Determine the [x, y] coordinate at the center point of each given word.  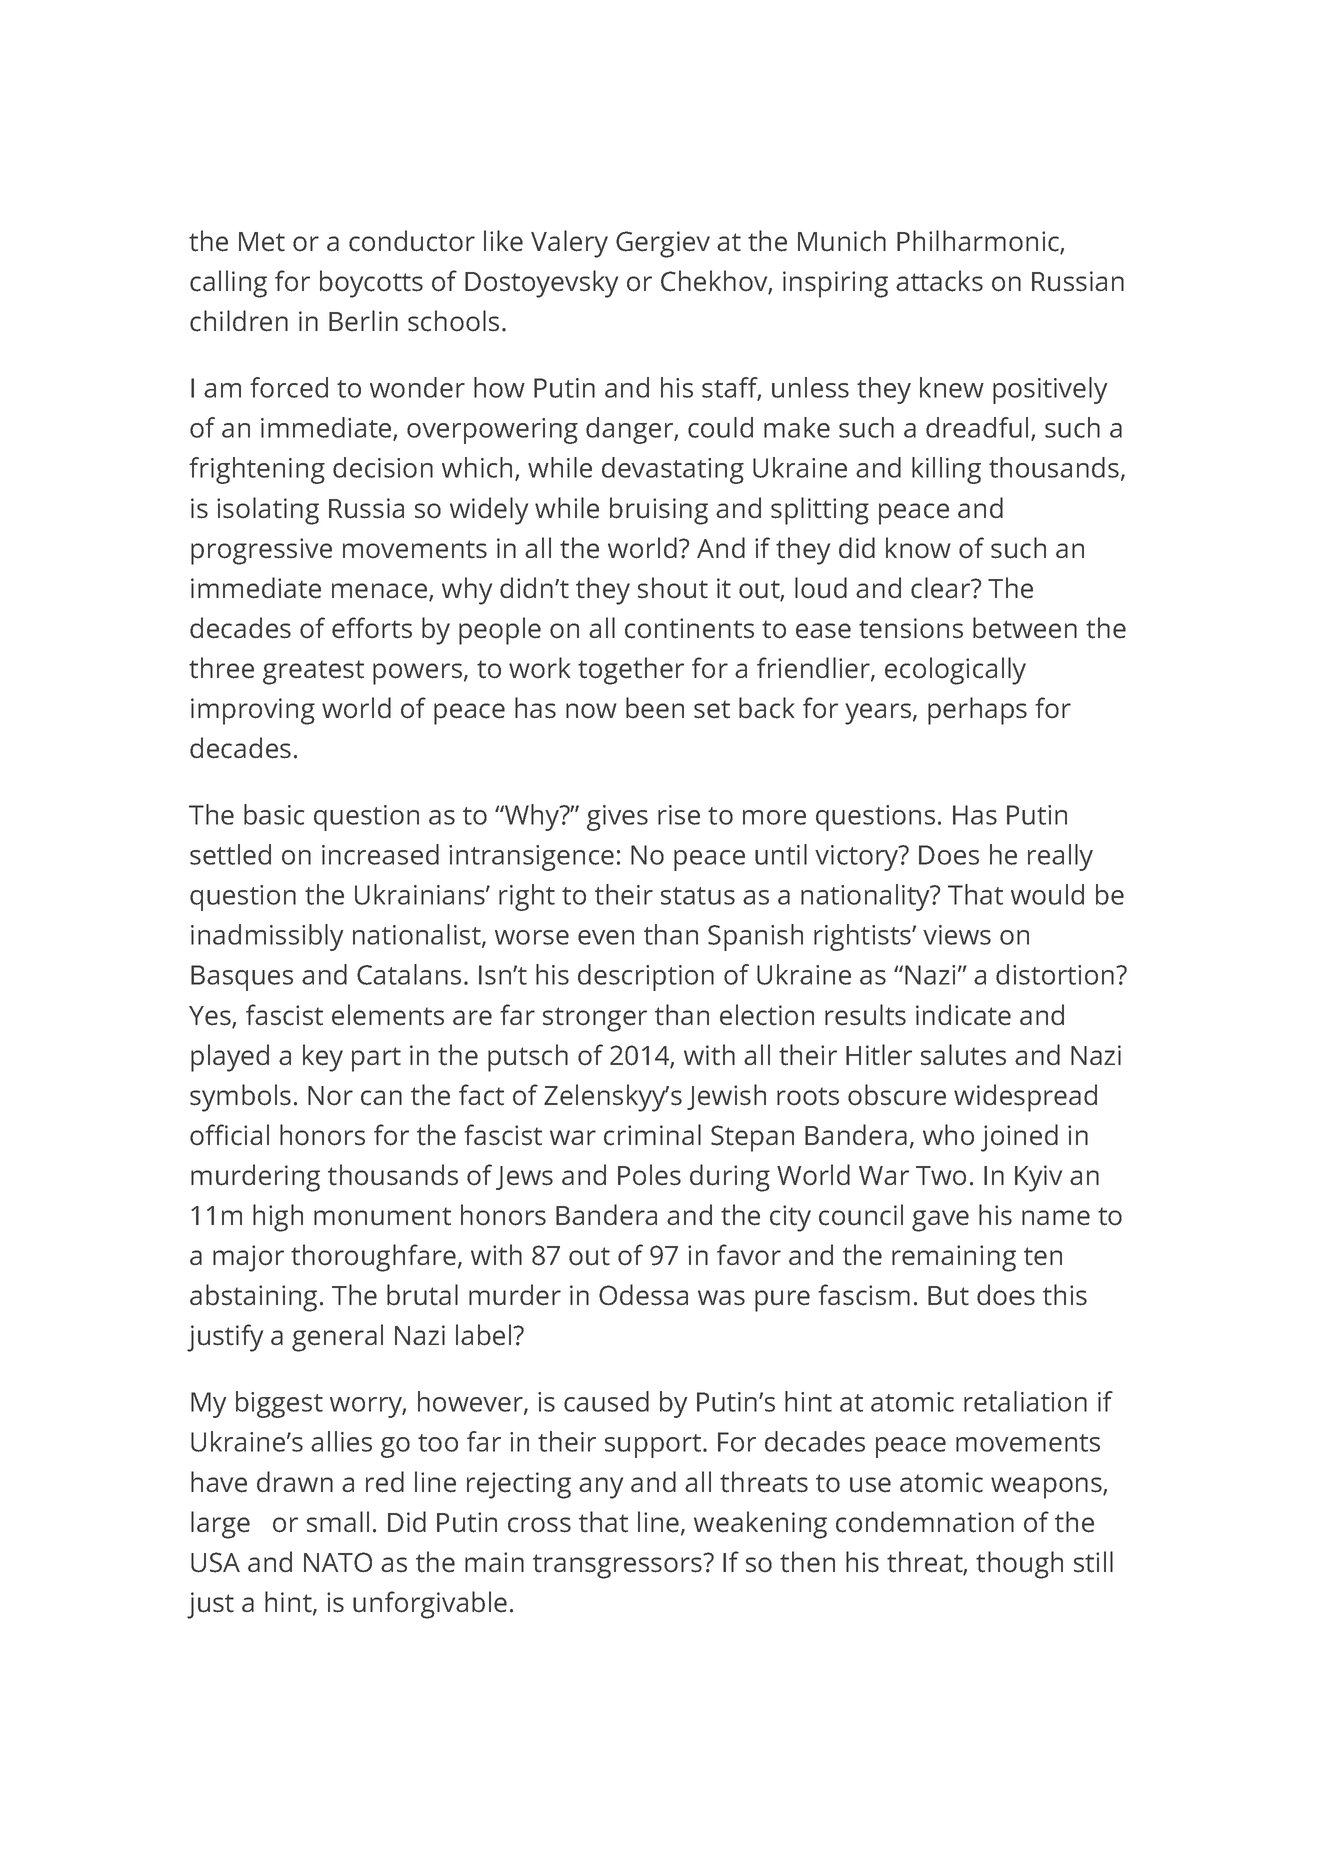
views [957, 935]
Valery [569, 244]
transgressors [618, 1566]
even [606, 937]
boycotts [371, 284]
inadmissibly [267, 937]
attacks [939, 281]
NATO [338, 1562]
